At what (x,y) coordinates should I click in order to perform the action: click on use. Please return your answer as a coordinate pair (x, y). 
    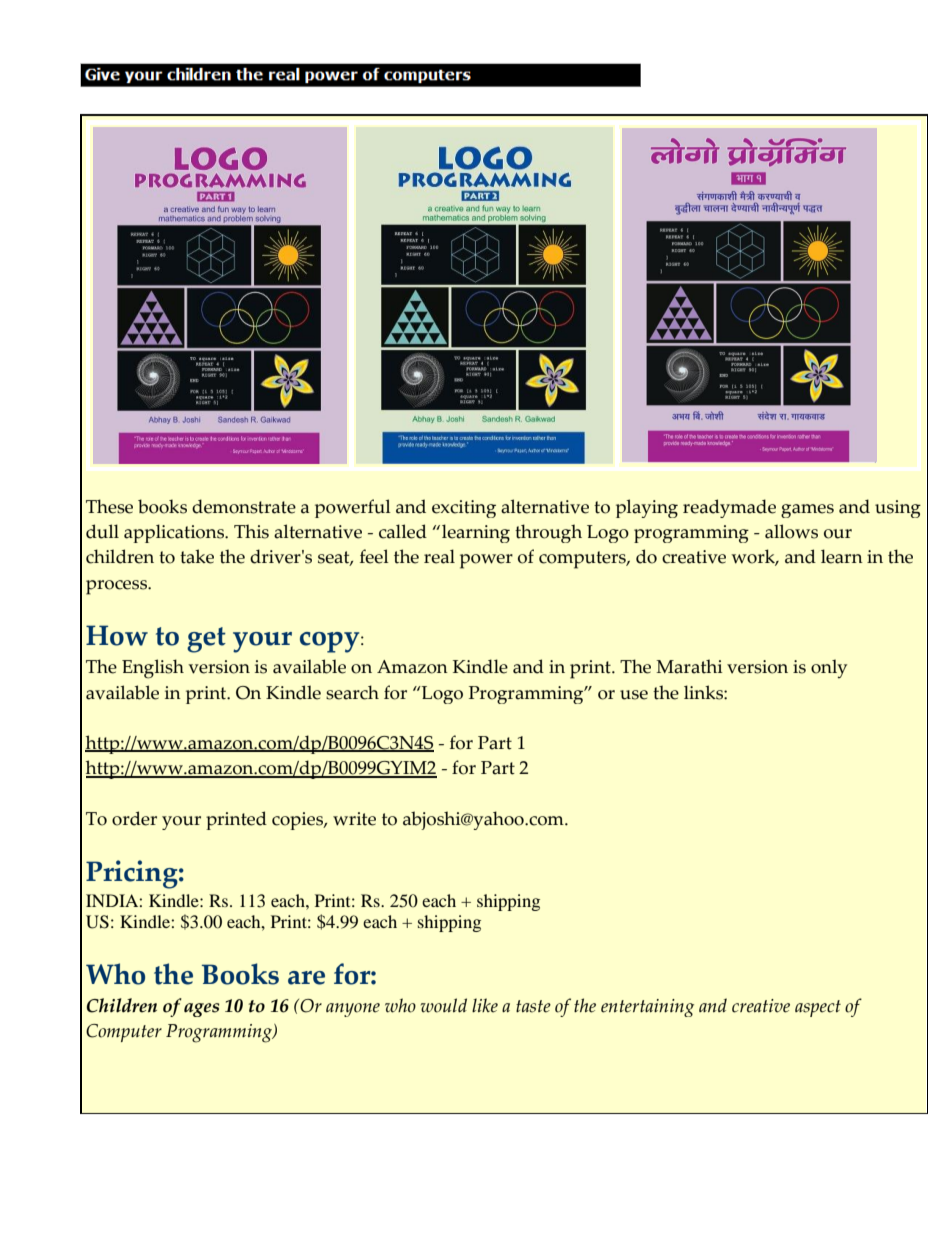
    Looking at the image, I should click on (634, 695).
